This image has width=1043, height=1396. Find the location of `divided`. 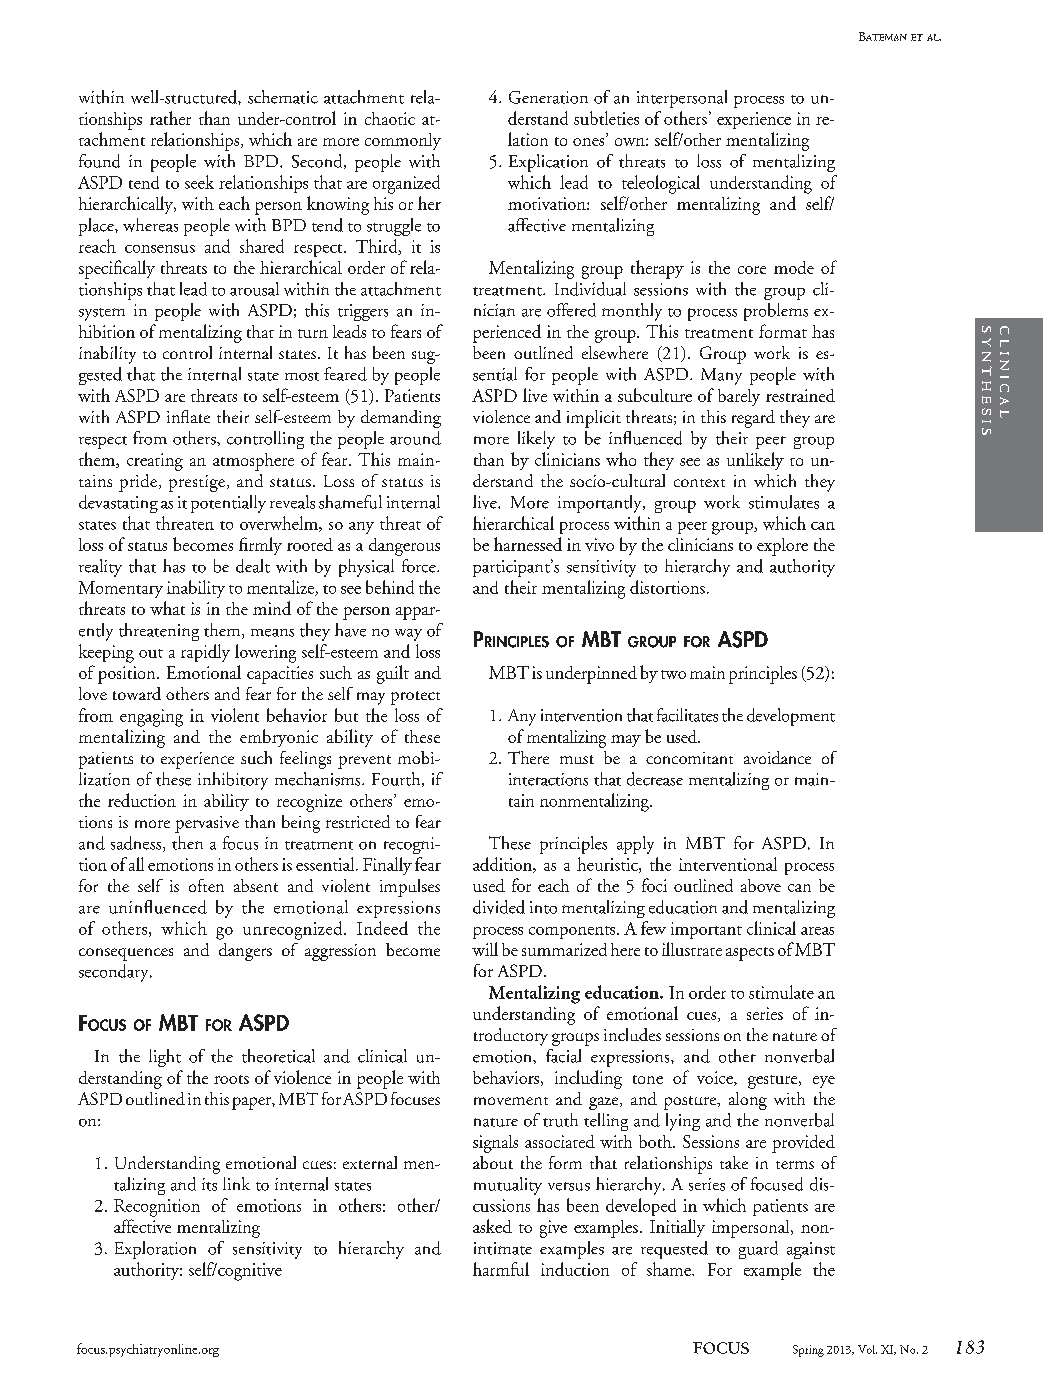

divided is located at coordinates (499, 907).
